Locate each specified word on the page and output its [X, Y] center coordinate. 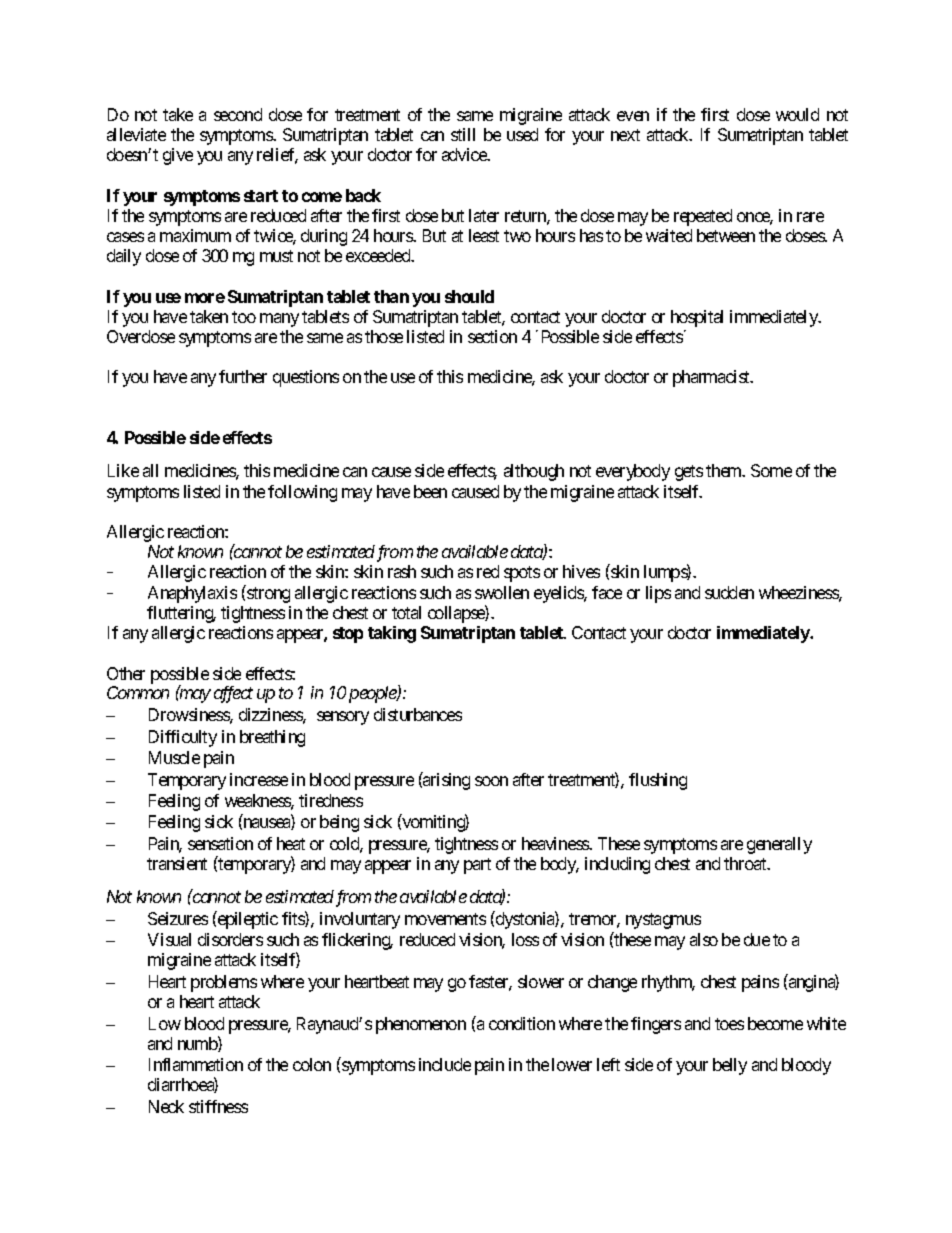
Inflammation [196, 1064]
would [797, 114]
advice [465, 154]
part [477, 866]
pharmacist [712, 378]
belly [730, 1066]
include [445, 1064]
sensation [220, 843]
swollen [502, 592]
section [492, 336]
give [178, 156]
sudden [729, 592]
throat [746, 863]
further [243, 376]
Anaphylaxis [192, 594]
